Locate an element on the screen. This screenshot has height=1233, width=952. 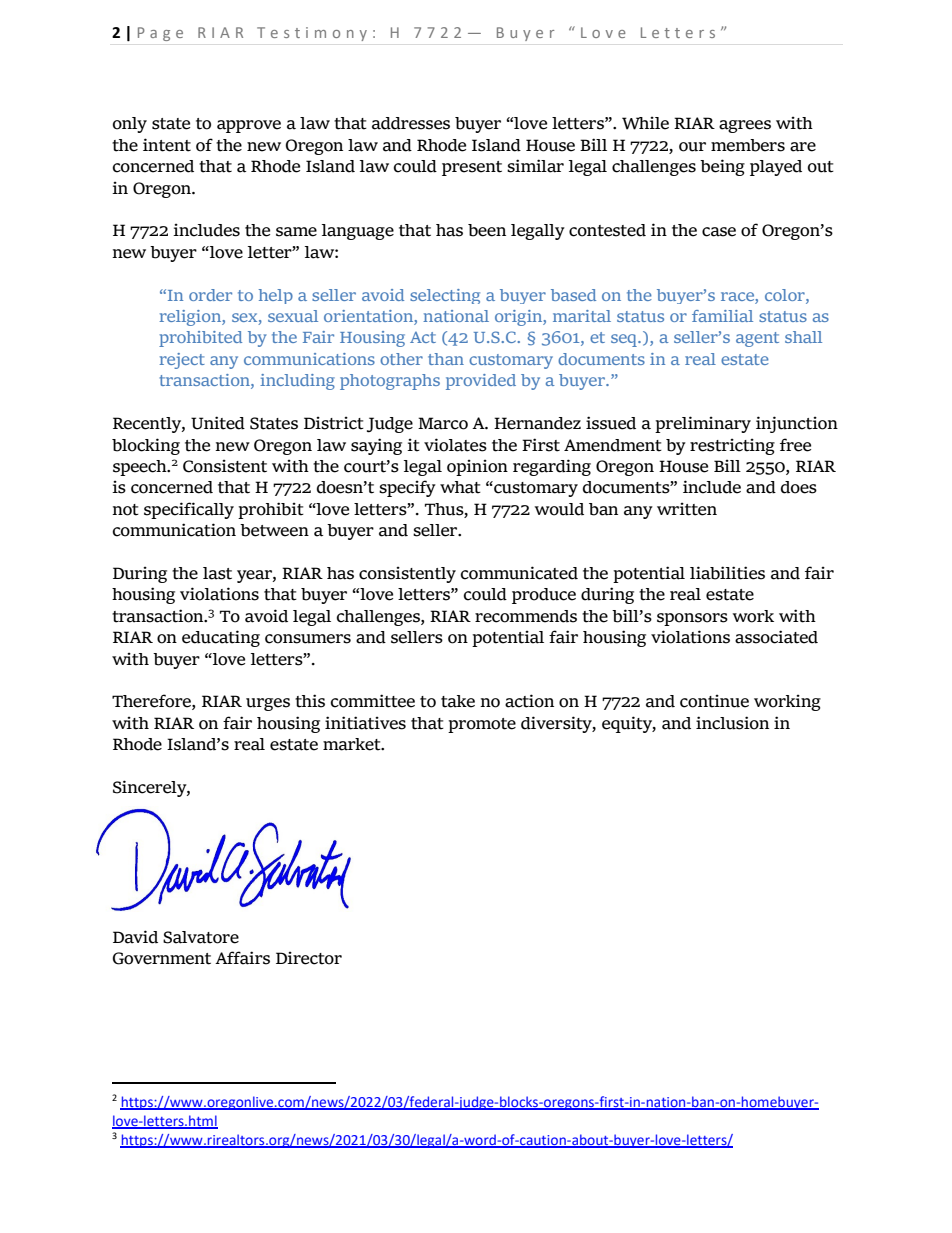
Salvatore is located at coordinates (201, 937).
